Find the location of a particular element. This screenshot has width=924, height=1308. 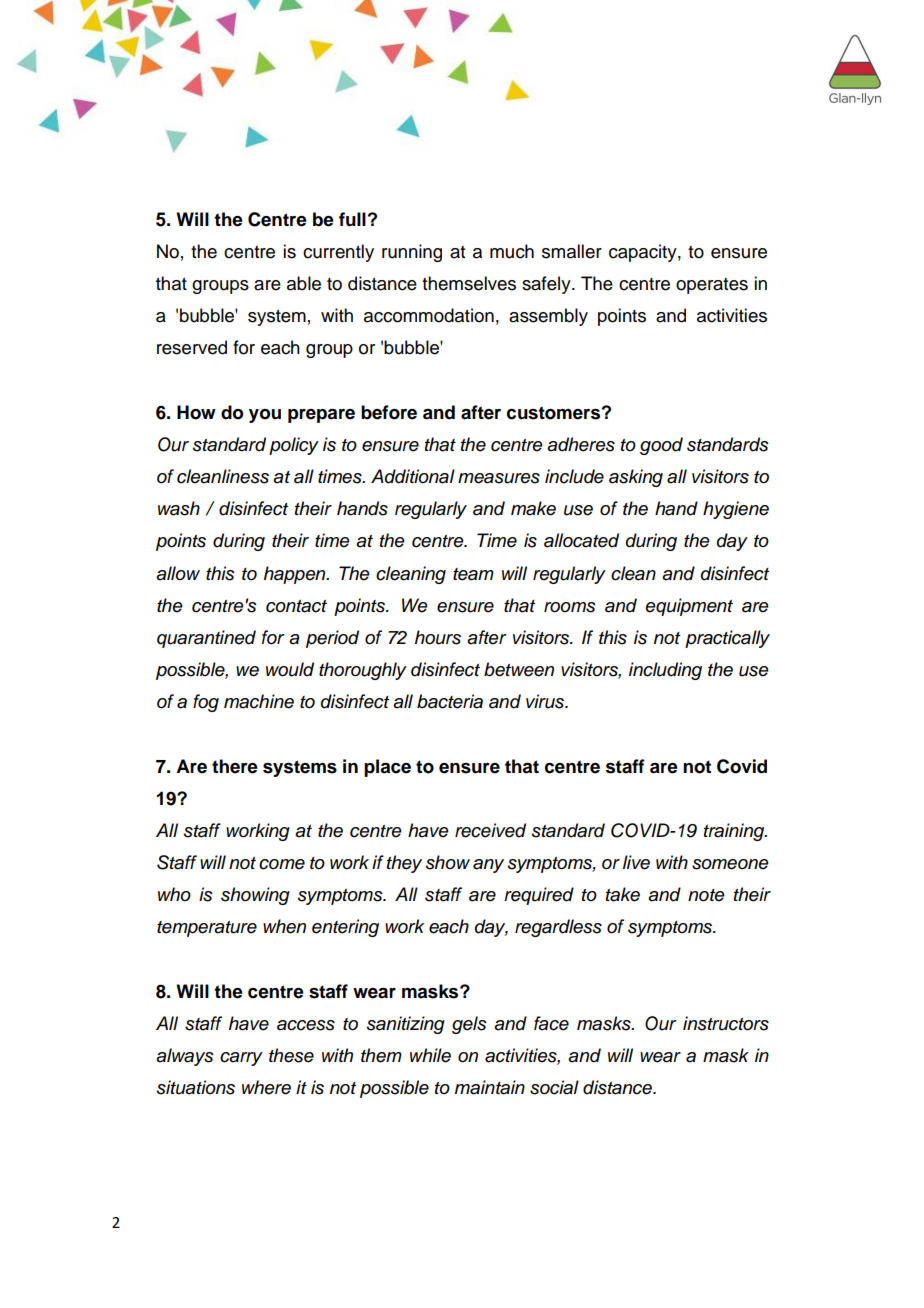

able is located at coordinates (304, 283).
